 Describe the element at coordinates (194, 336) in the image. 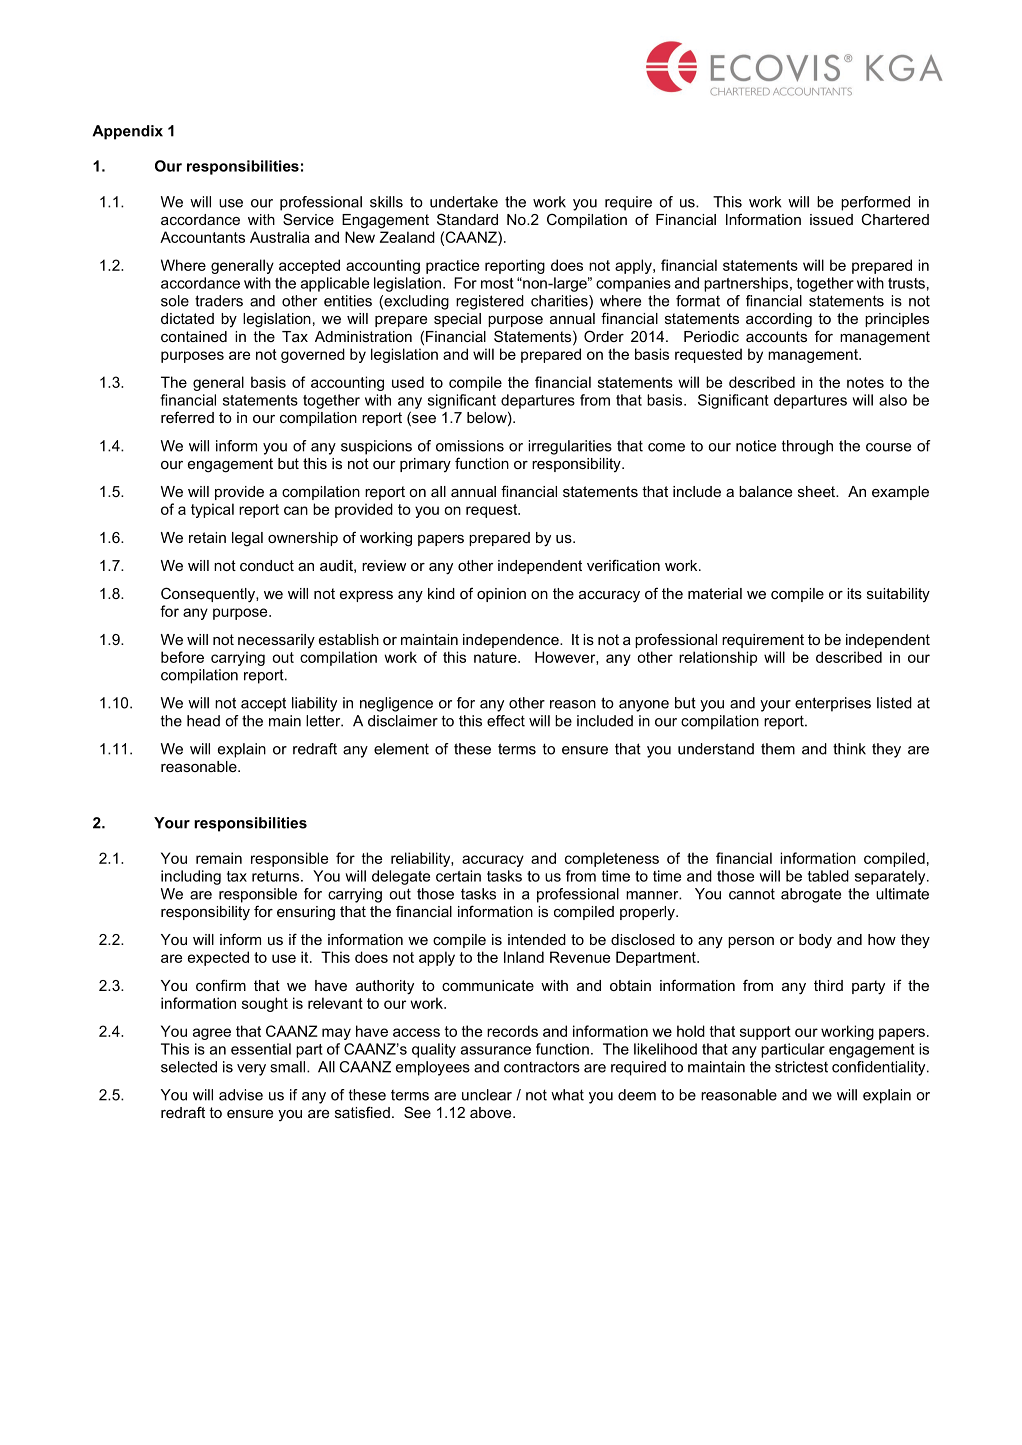

I see `contained` at that location.
